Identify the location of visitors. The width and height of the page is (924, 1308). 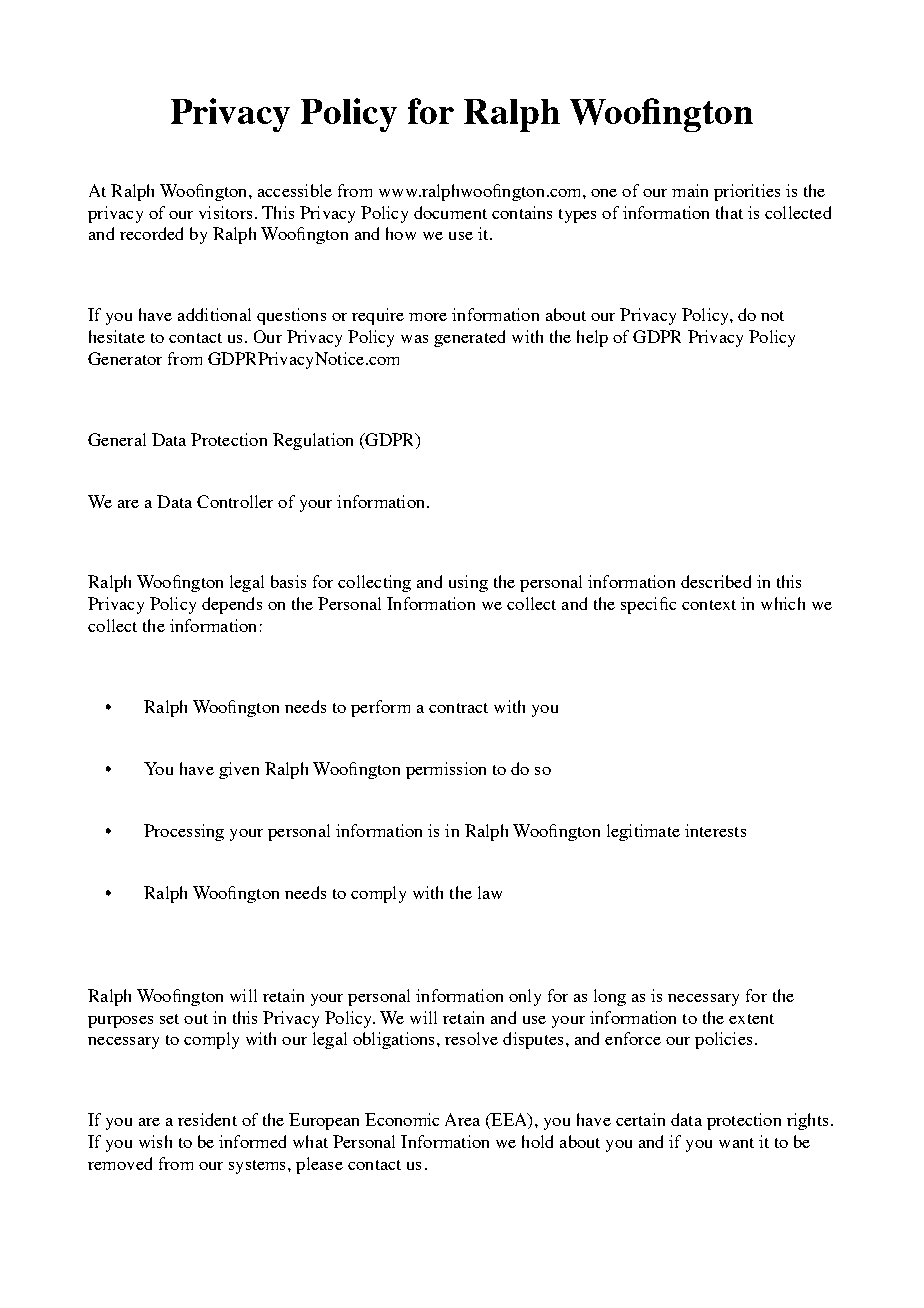
(225, 212).
